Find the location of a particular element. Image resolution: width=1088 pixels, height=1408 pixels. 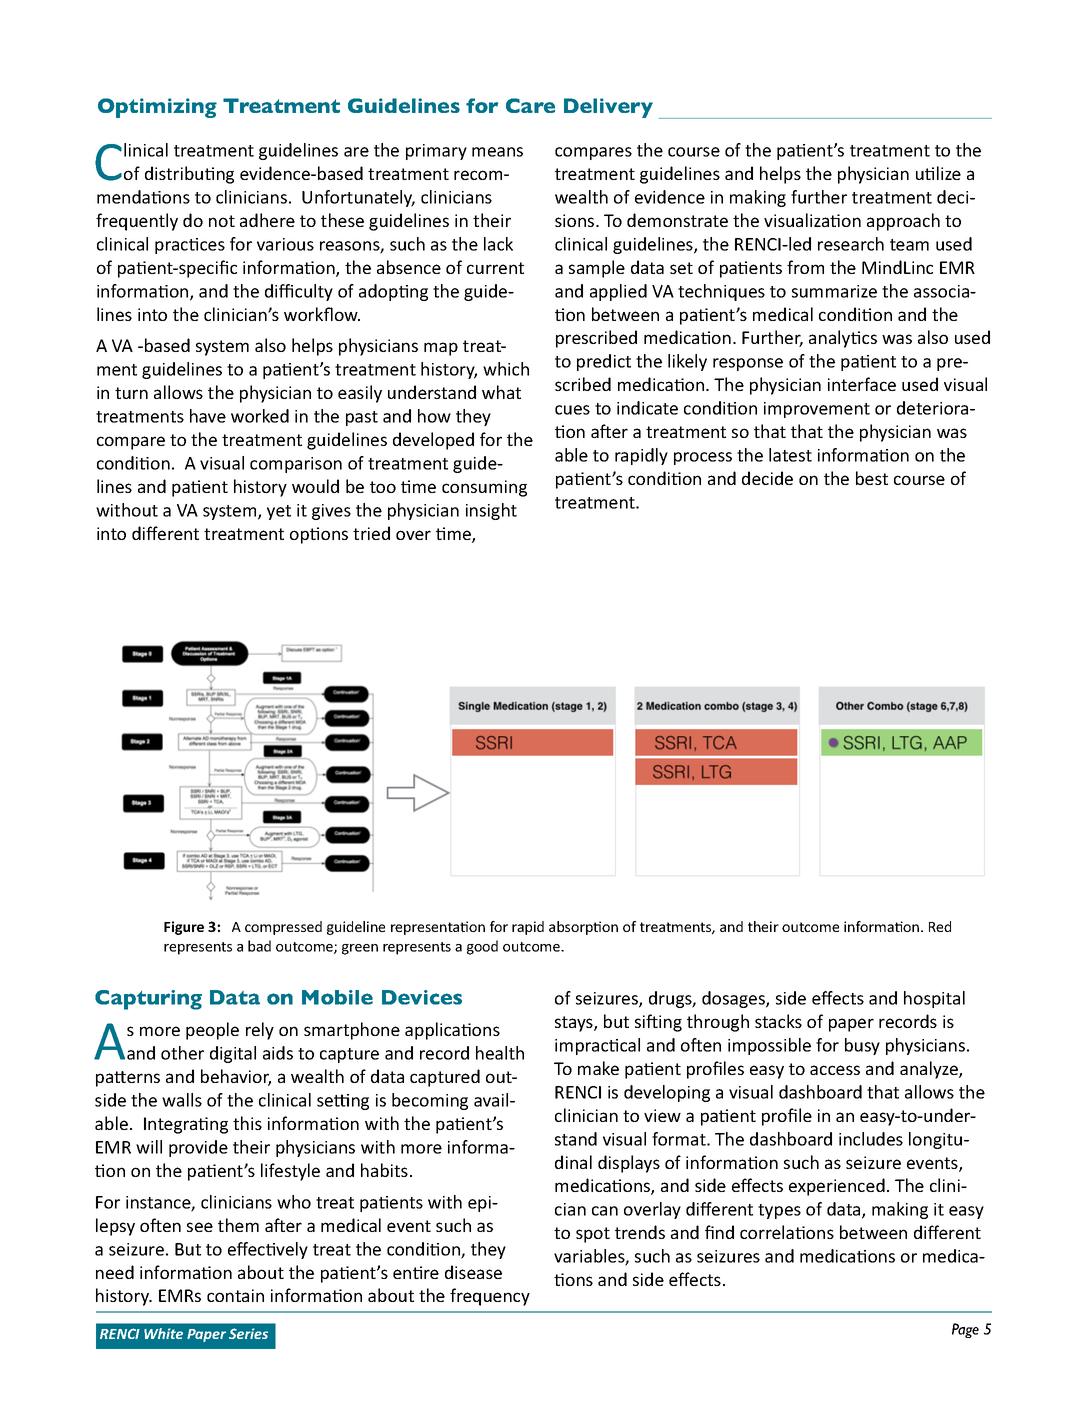

hospital is located at coordinates (934, 999).
